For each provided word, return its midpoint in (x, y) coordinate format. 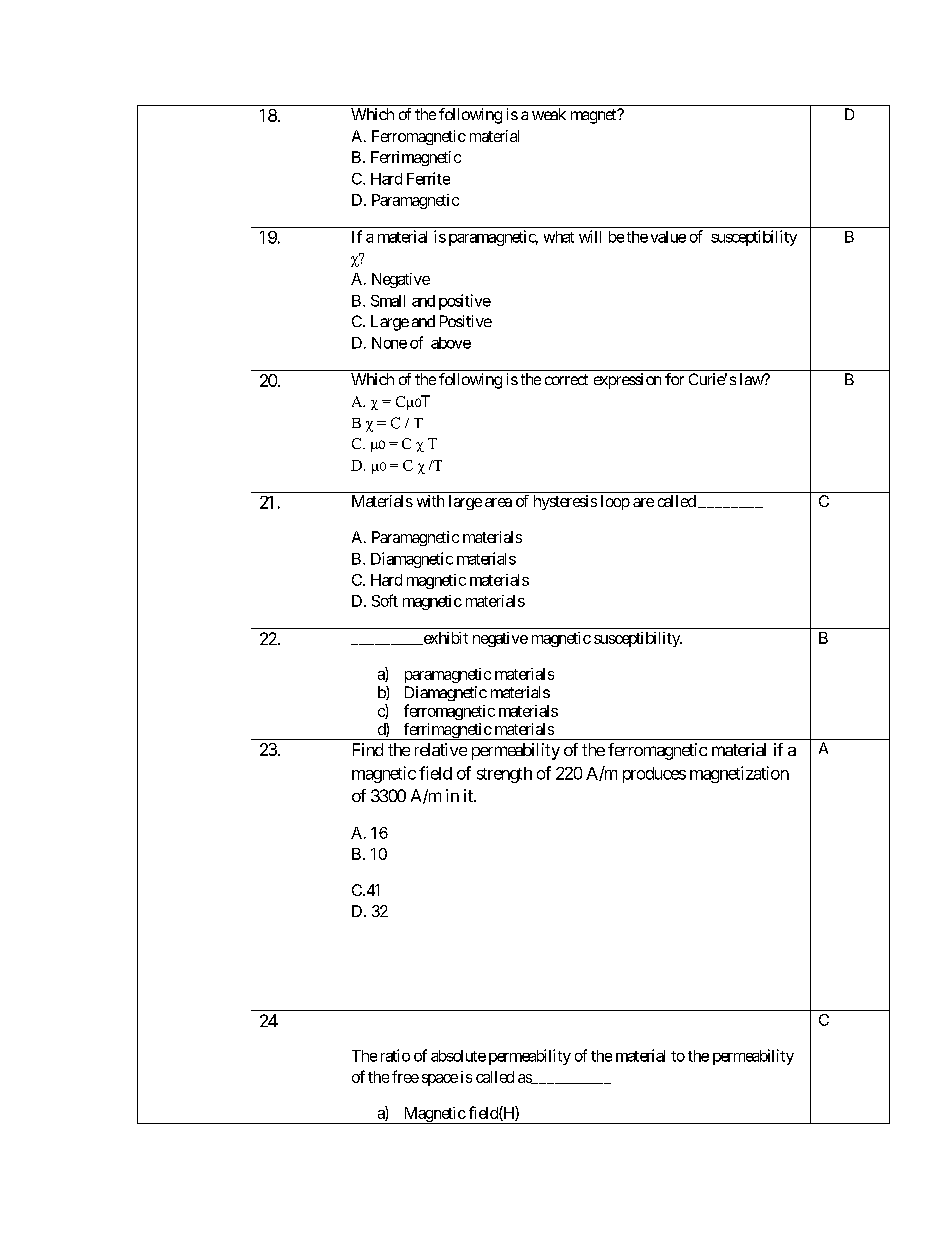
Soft (385, 600)
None (389, 343)
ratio (395, 1055)
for (674, 379)
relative (441, 749)
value (668, 237)
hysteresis (565, 502)
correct (566, 379)
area (498, 502)
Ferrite (428, 178)
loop (615, 502)
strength (504, 775)
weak (549, 114)
